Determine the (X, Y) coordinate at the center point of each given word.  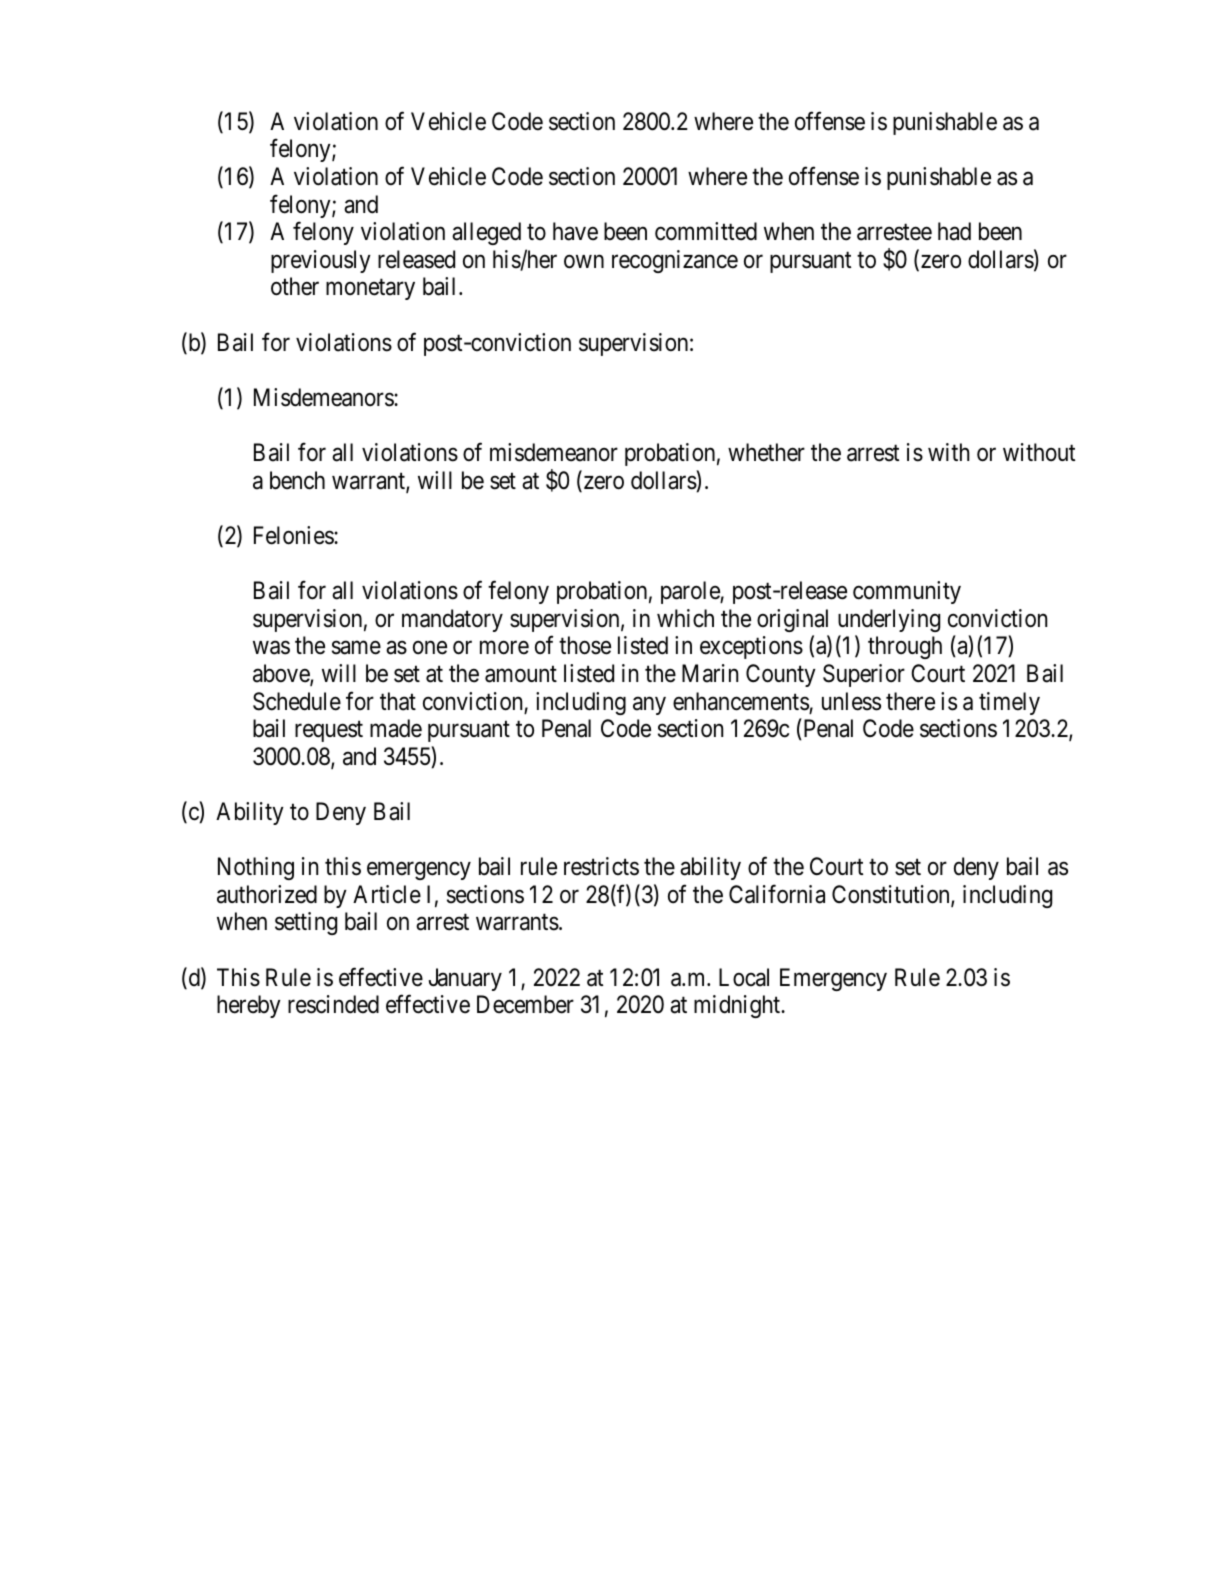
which (685, 618)
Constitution (892, 895)
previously (321, 261)
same (356, 648)
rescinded (333, 1004)
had (954, 231)
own (584, 262)
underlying (889, 620)
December (525, 1004)
